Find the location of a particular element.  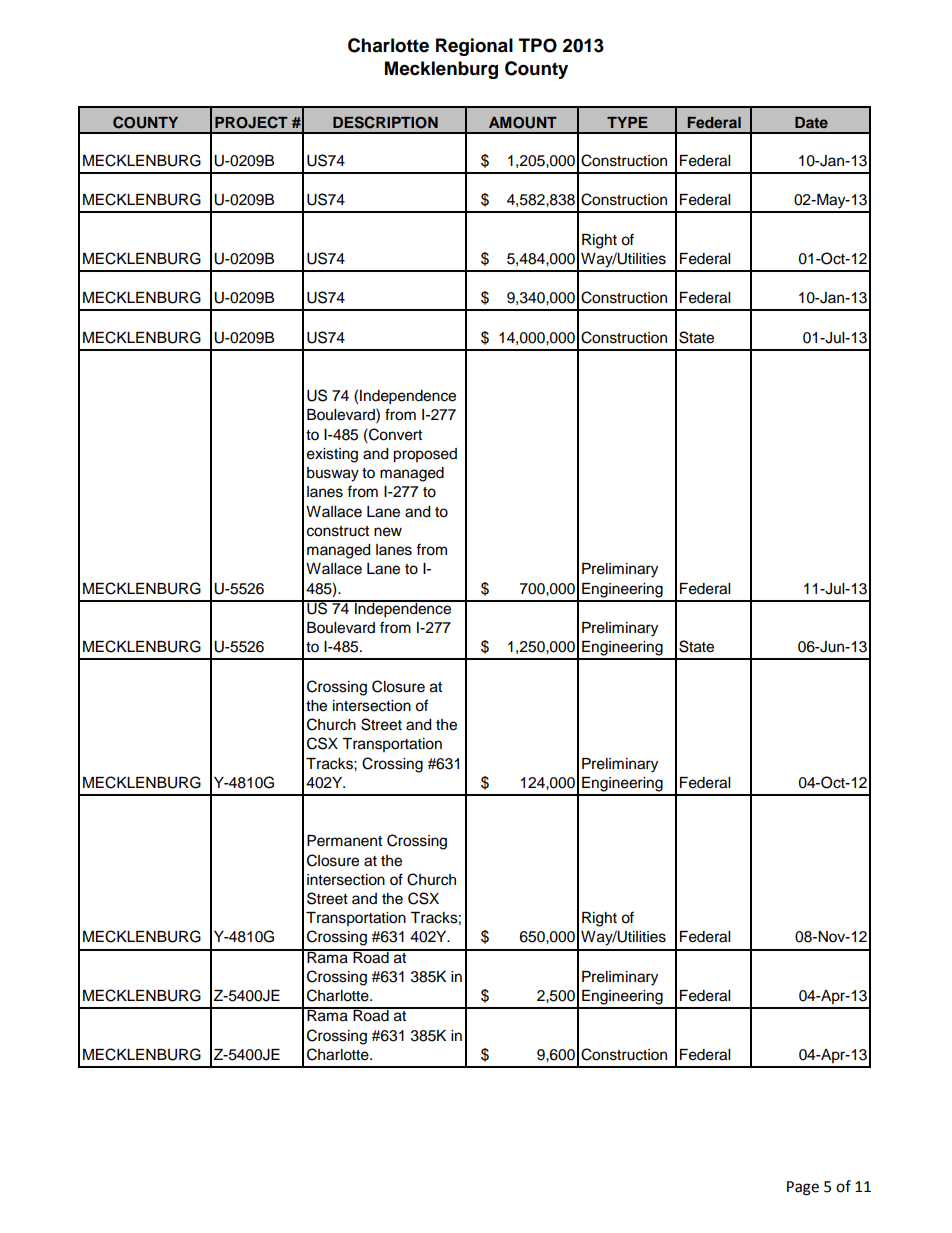

new is located at coordinates (388, 532).
